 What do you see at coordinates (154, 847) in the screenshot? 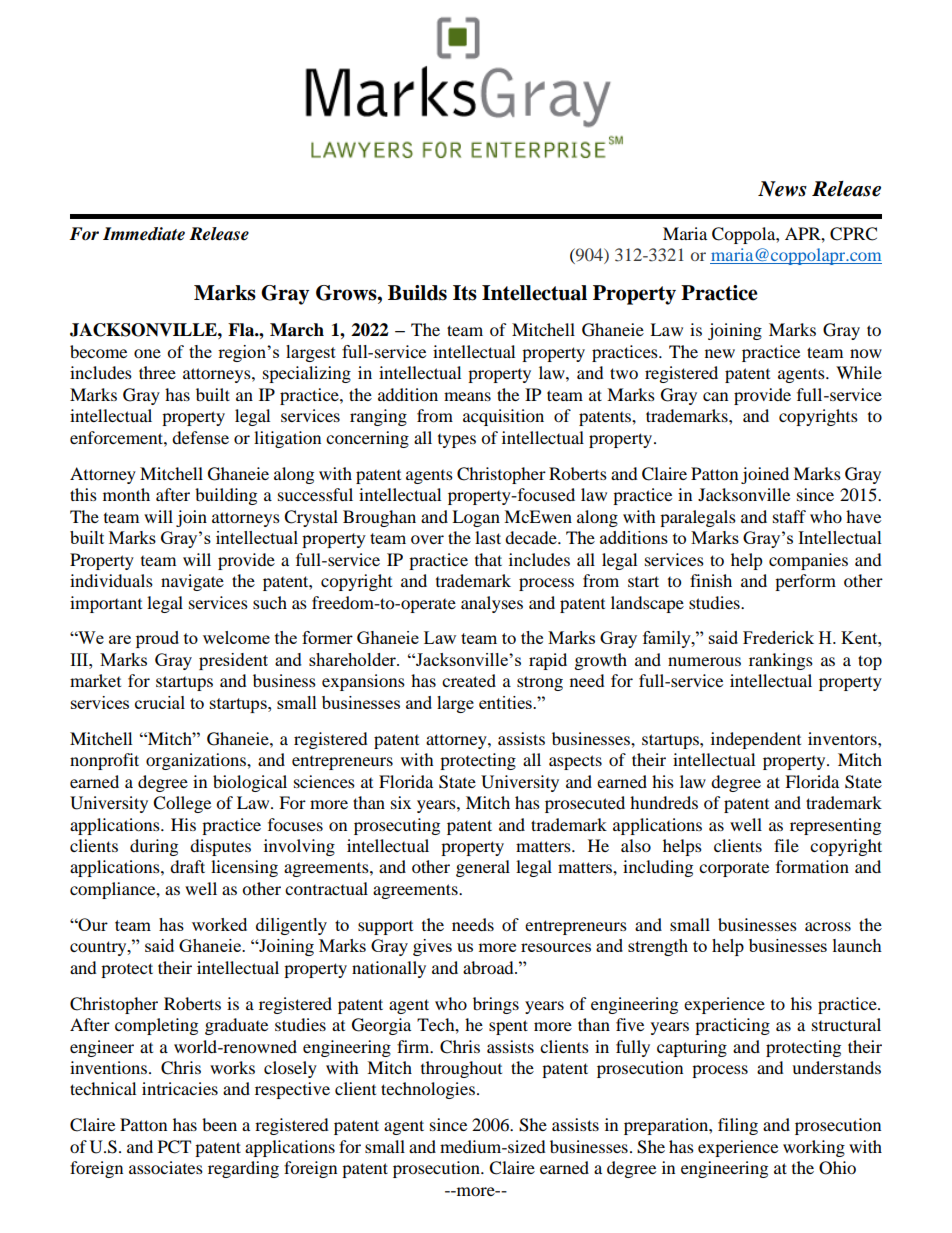
I see `during` at bounding box center [154, 847].
